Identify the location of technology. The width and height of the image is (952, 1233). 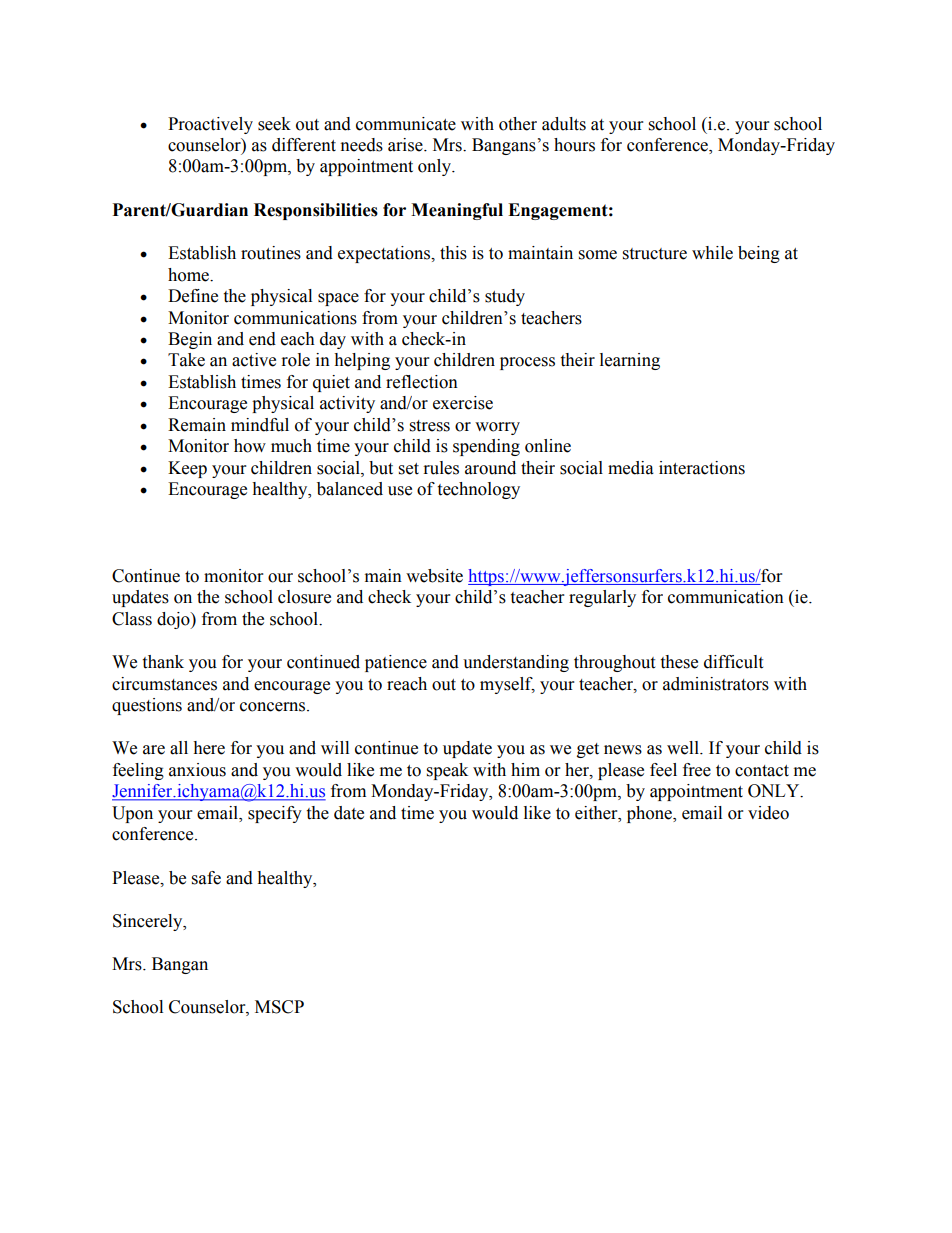
(478, 490).
